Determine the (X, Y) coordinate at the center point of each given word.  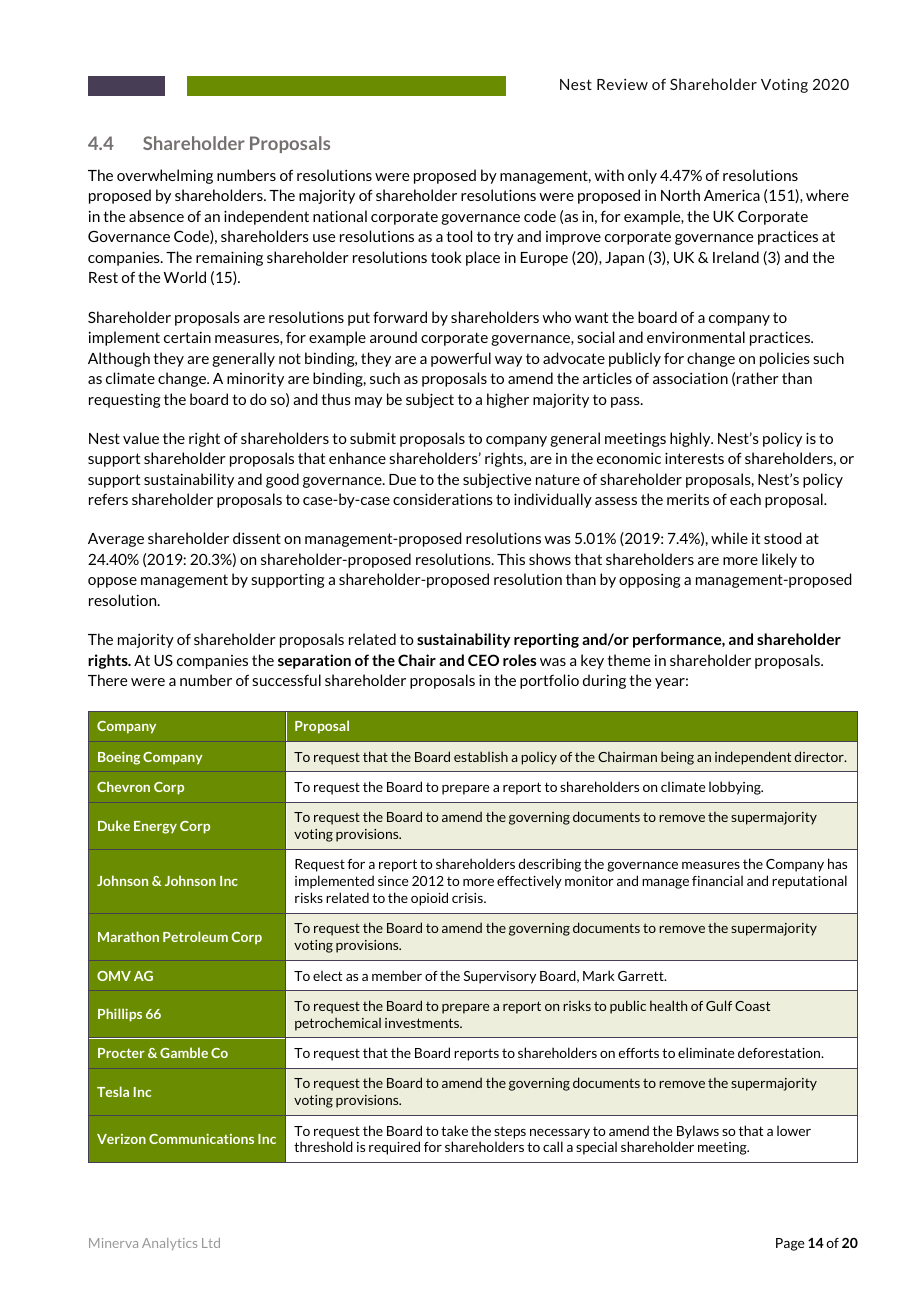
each (745, 499)
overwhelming (165, 176)
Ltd (211, 1243)
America (732, 195)
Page (790, 1244)
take (454, 1130)
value (141, 438)
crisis (468, 898)
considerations (443, 499)
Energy (155, 827)
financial (717, 880)
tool (459, 236)
